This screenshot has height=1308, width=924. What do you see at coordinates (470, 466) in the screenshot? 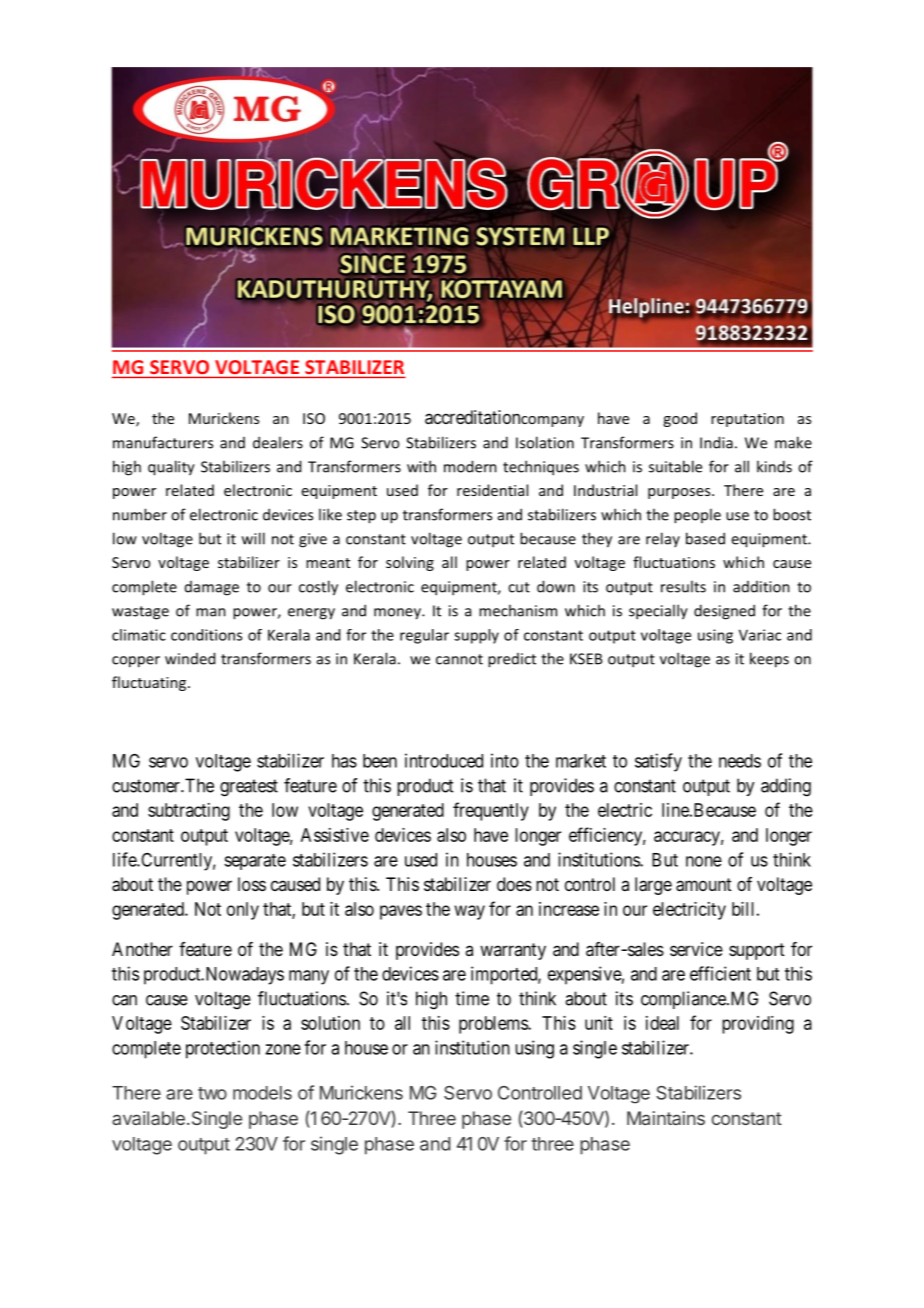
I see `modern` at bounding box center [470, 466].
